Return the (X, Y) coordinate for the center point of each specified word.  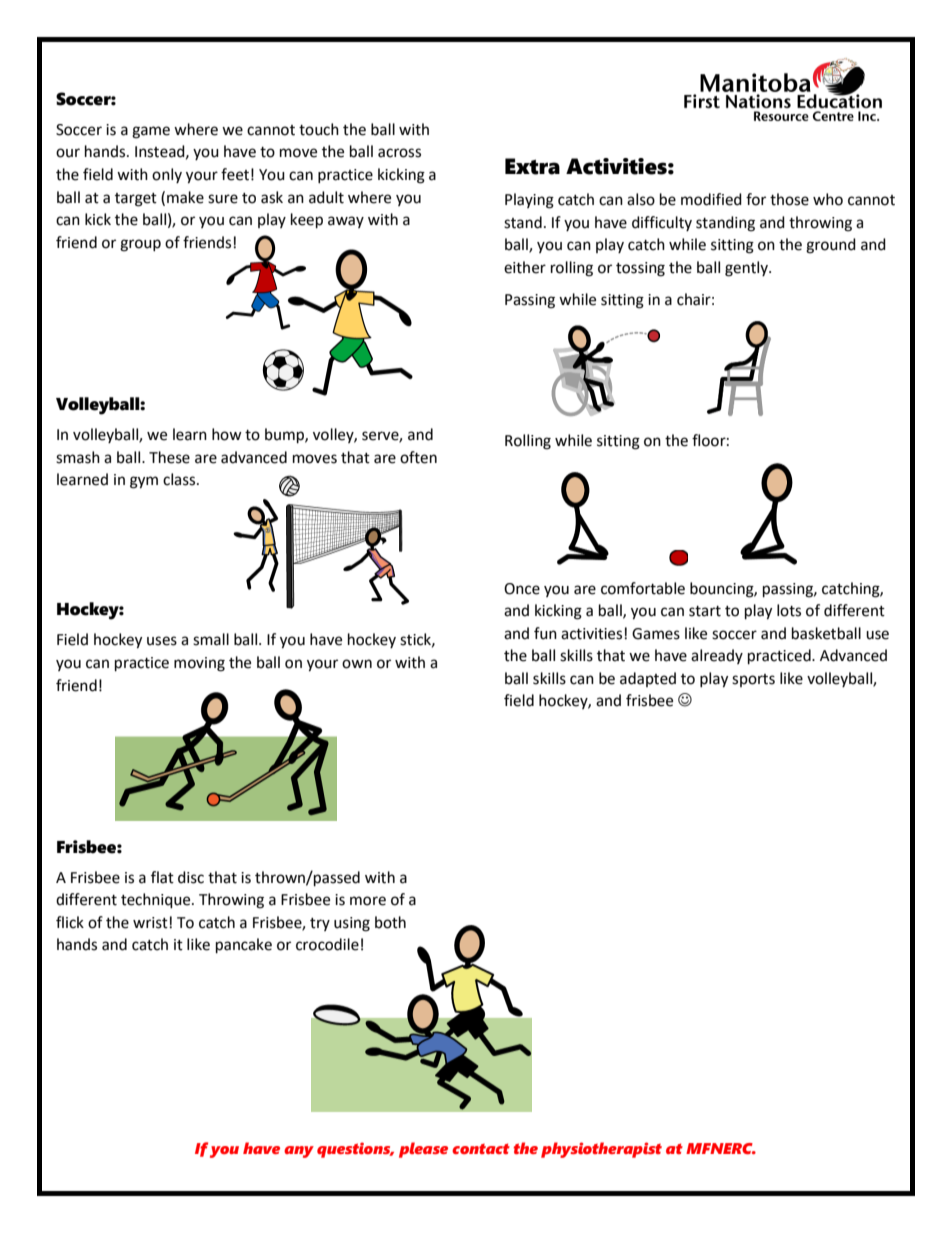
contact (481, 1148)
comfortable (643, 588)
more (368, 901)
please (423, 1150)
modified (711, 199)
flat (162, 877)
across (399, 153)
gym (144, 482)
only (167, 175)
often (418, 457)
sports (753, 680)
